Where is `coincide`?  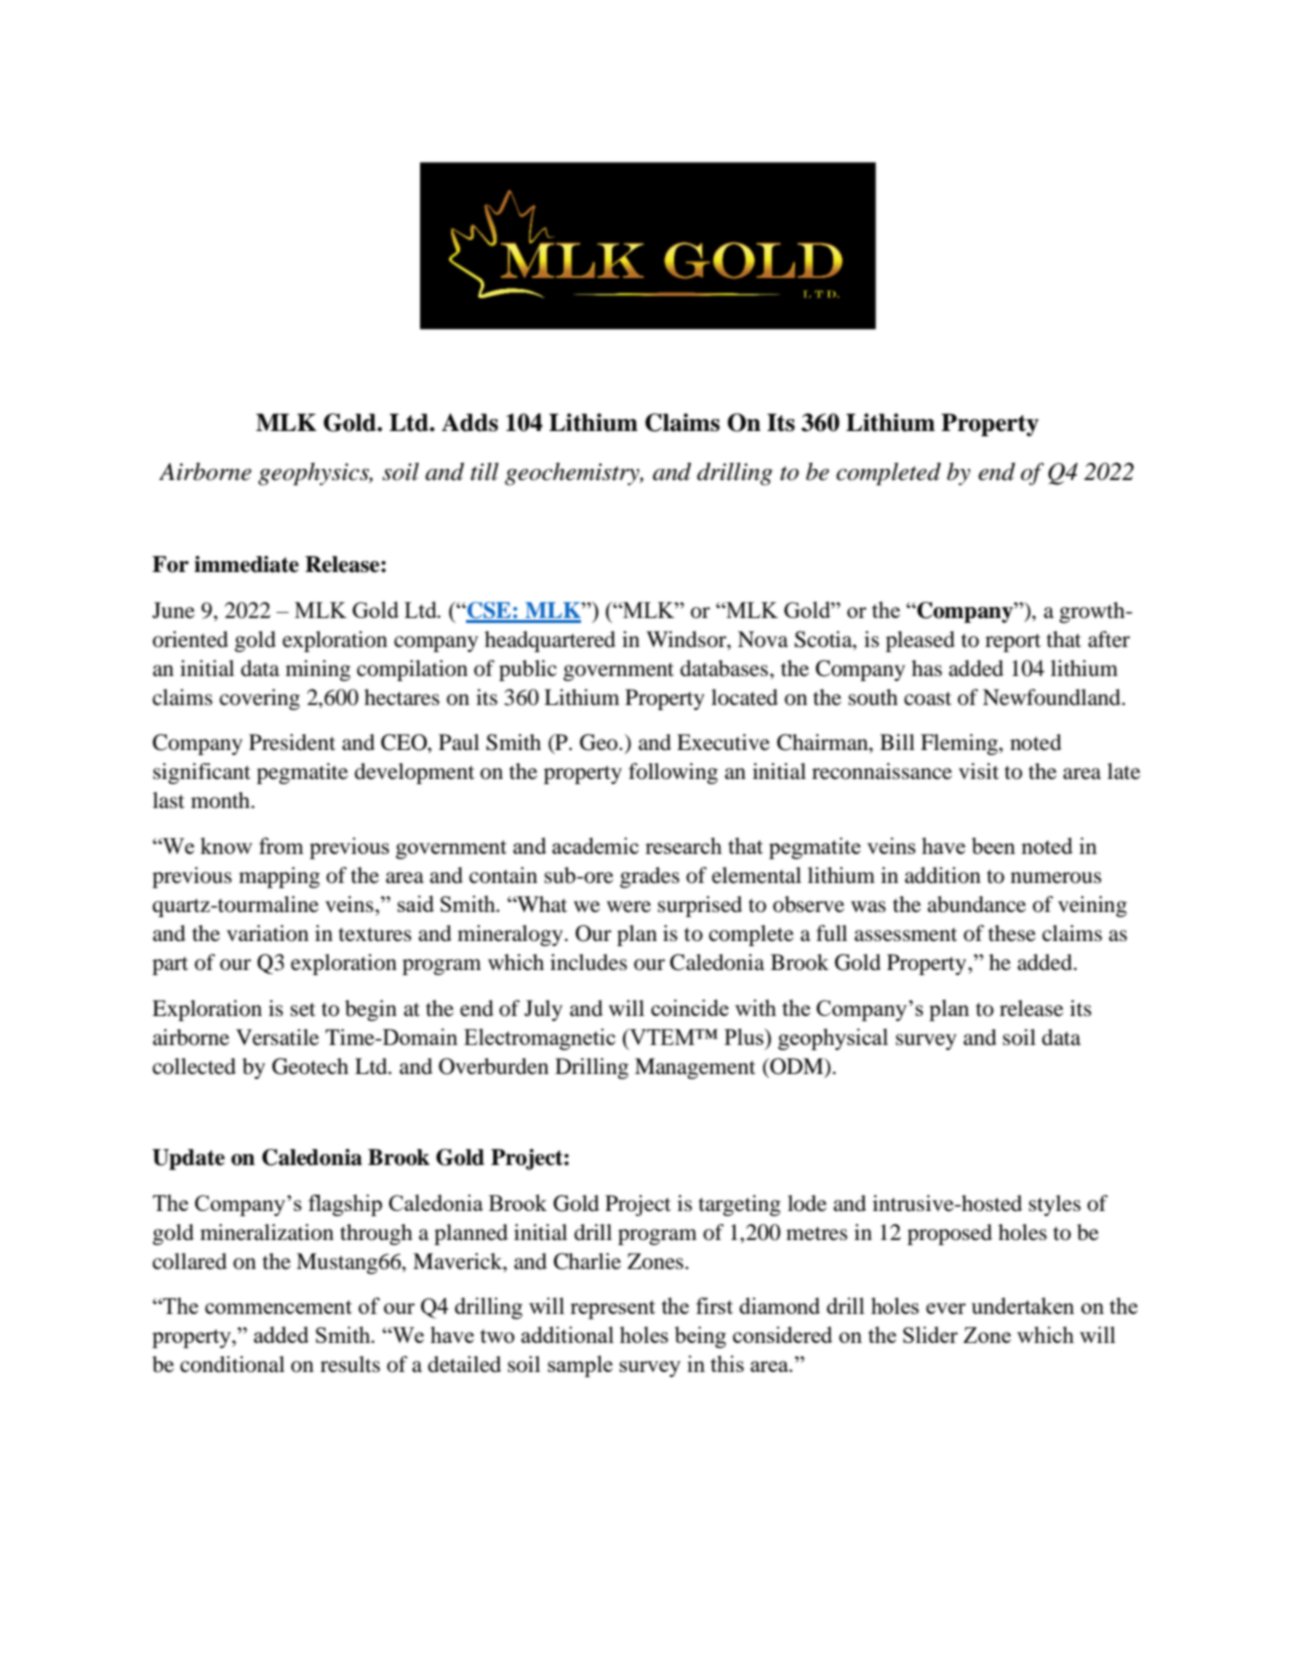 coincide is located at coordinates (690, 1007).
